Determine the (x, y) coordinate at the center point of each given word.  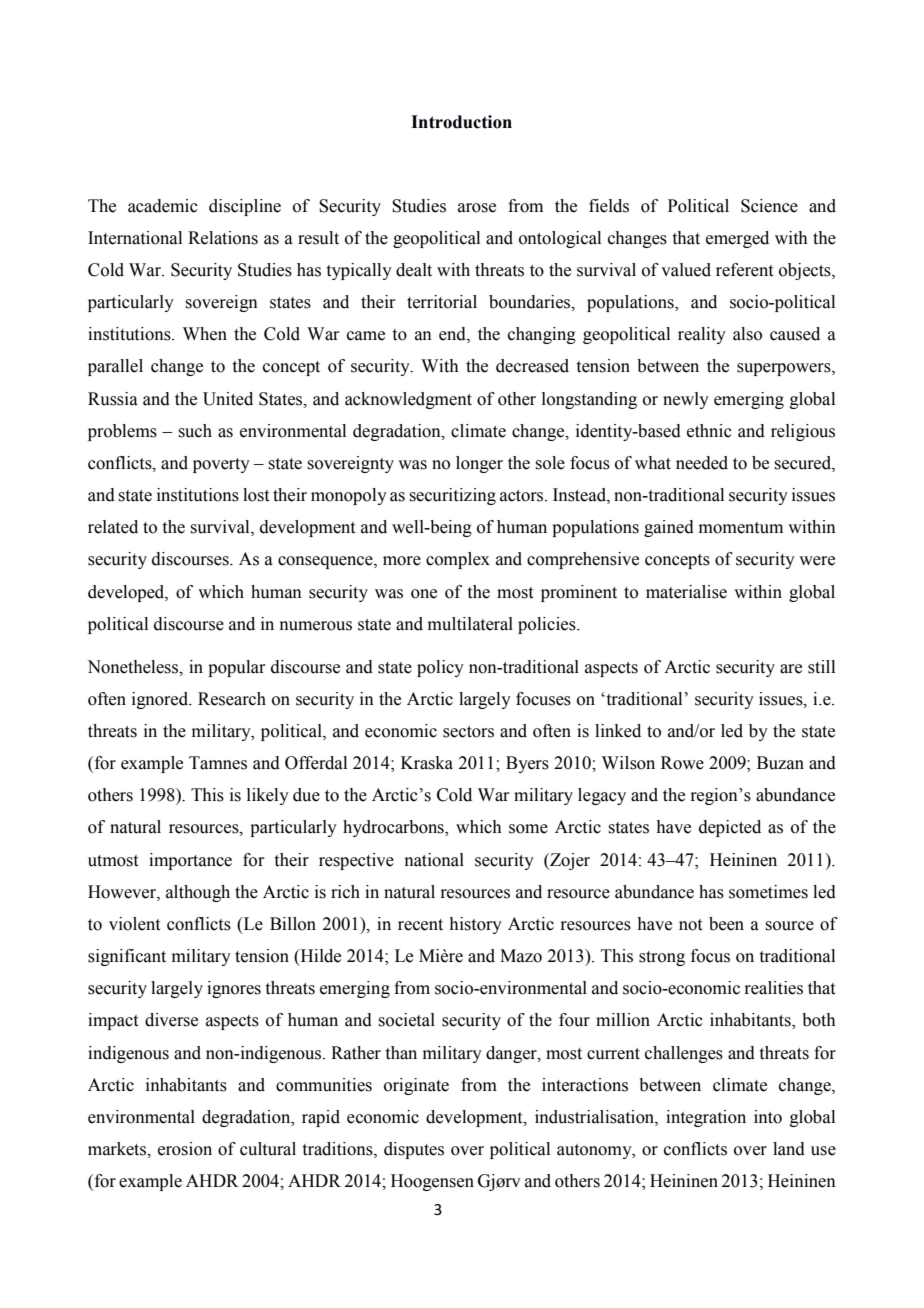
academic (163, 206)
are (791, 669)
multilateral (470, 624)
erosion (185, 1149)
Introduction (461, 122)
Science (769, 206)
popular (237, 668)
